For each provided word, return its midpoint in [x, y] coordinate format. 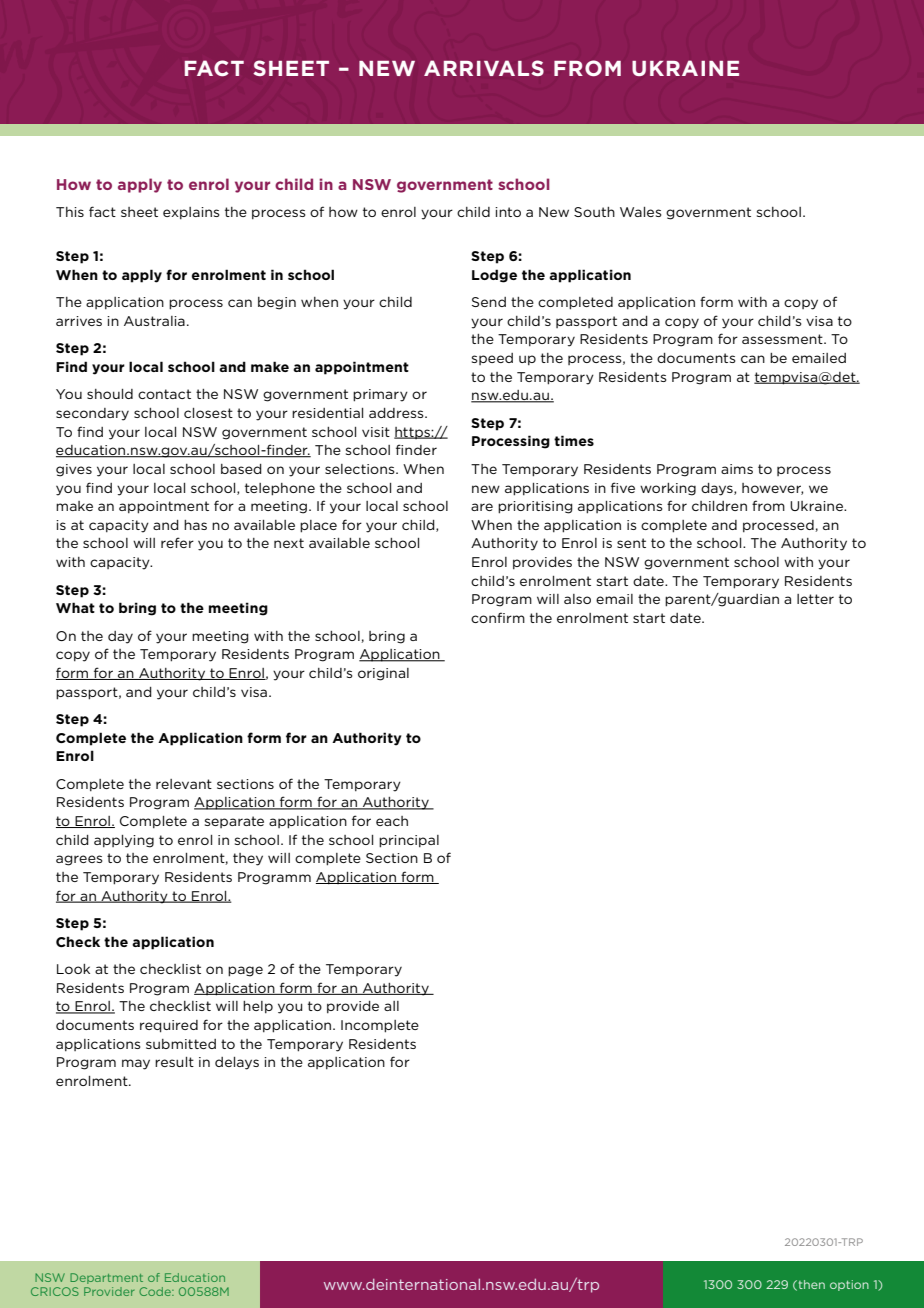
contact [164, 394]
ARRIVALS [484, 68]
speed [492, 359]
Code [156, 1291]
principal [409, 841]
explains [191, 213]
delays [237, 1063]
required [169, 1026]
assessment [783, 339]
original [383, 674]
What [75, 607]
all [391, 1006]
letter [815, 599]
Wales [641, 212]
